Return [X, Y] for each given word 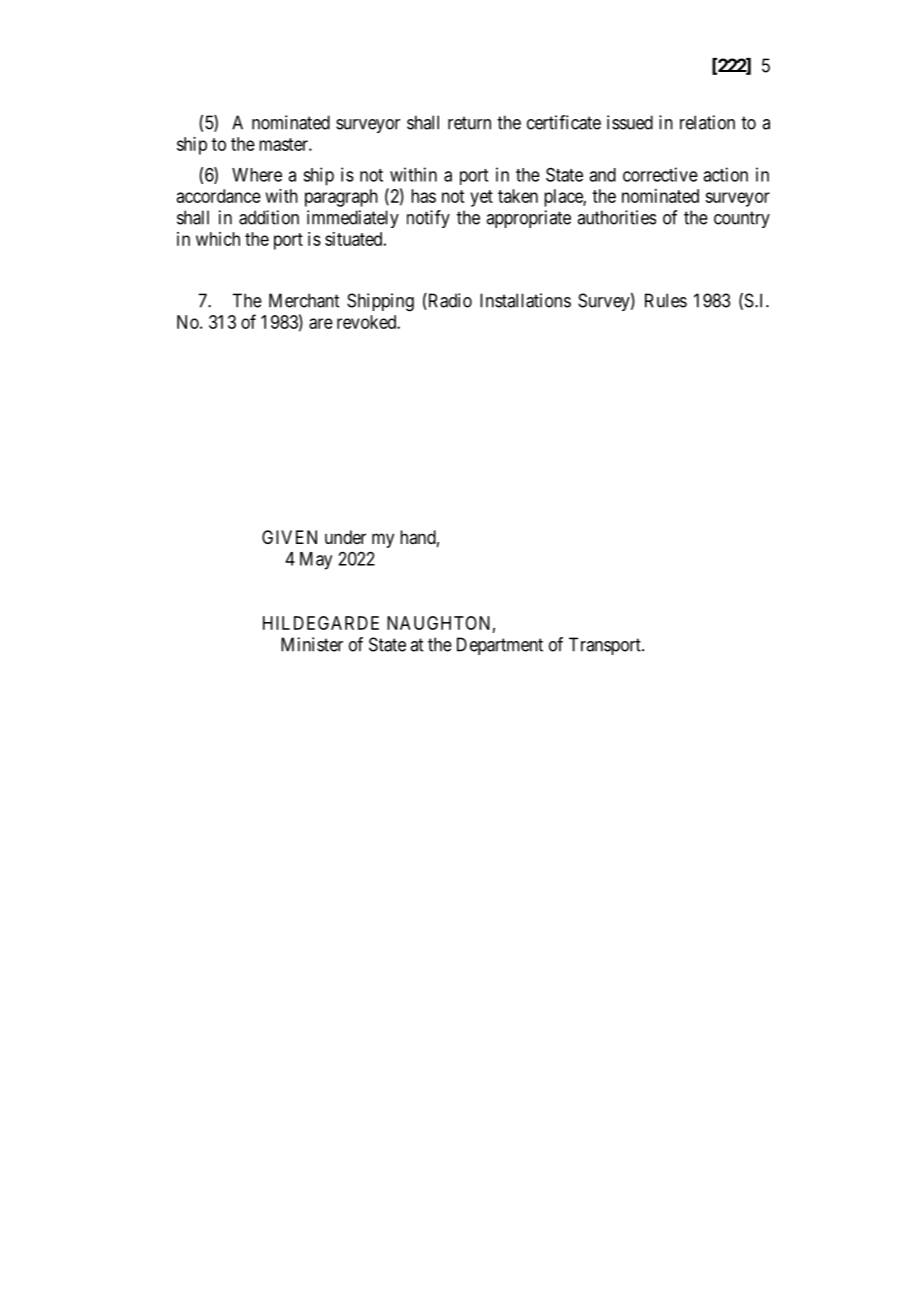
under [345, 537]
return [469, 123]
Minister [312, 644]
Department [500, 646]
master [284, 144]
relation [707, 122]
